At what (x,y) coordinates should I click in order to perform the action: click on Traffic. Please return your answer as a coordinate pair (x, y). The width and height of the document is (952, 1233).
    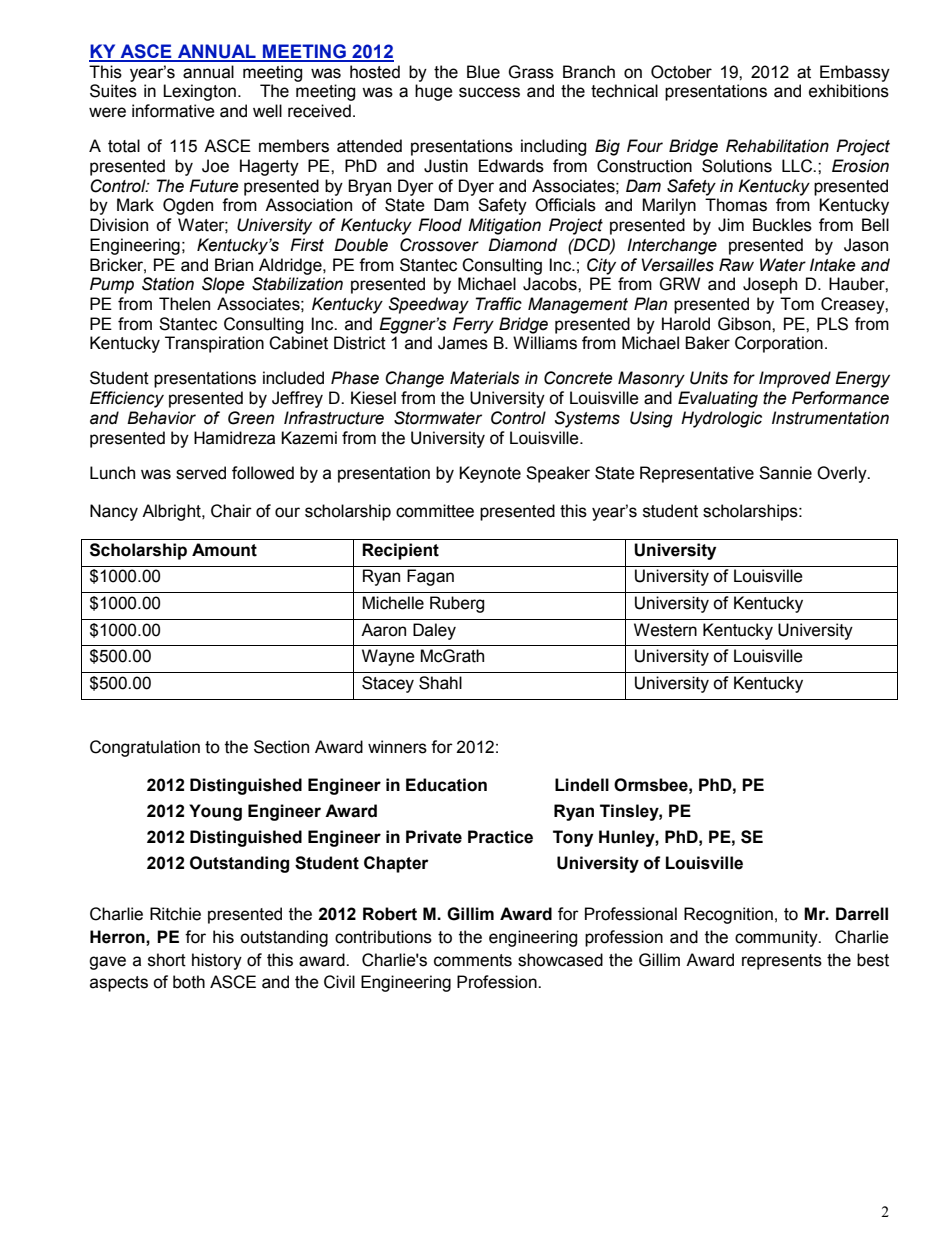
    Looking at the image, I should click on (499, 304).
